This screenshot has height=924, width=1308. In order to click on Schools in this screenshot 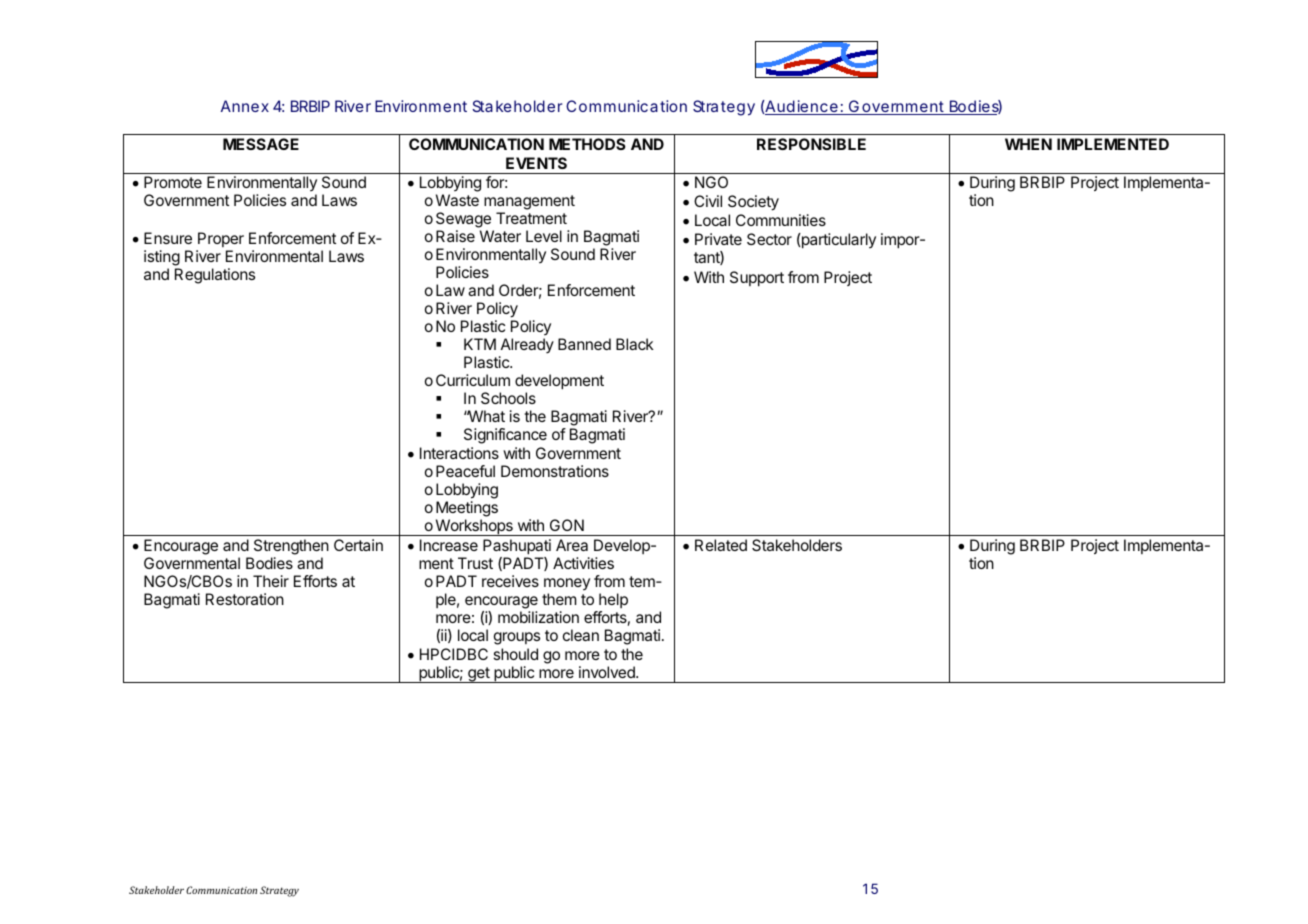, I will do `click(508, 398)`.
